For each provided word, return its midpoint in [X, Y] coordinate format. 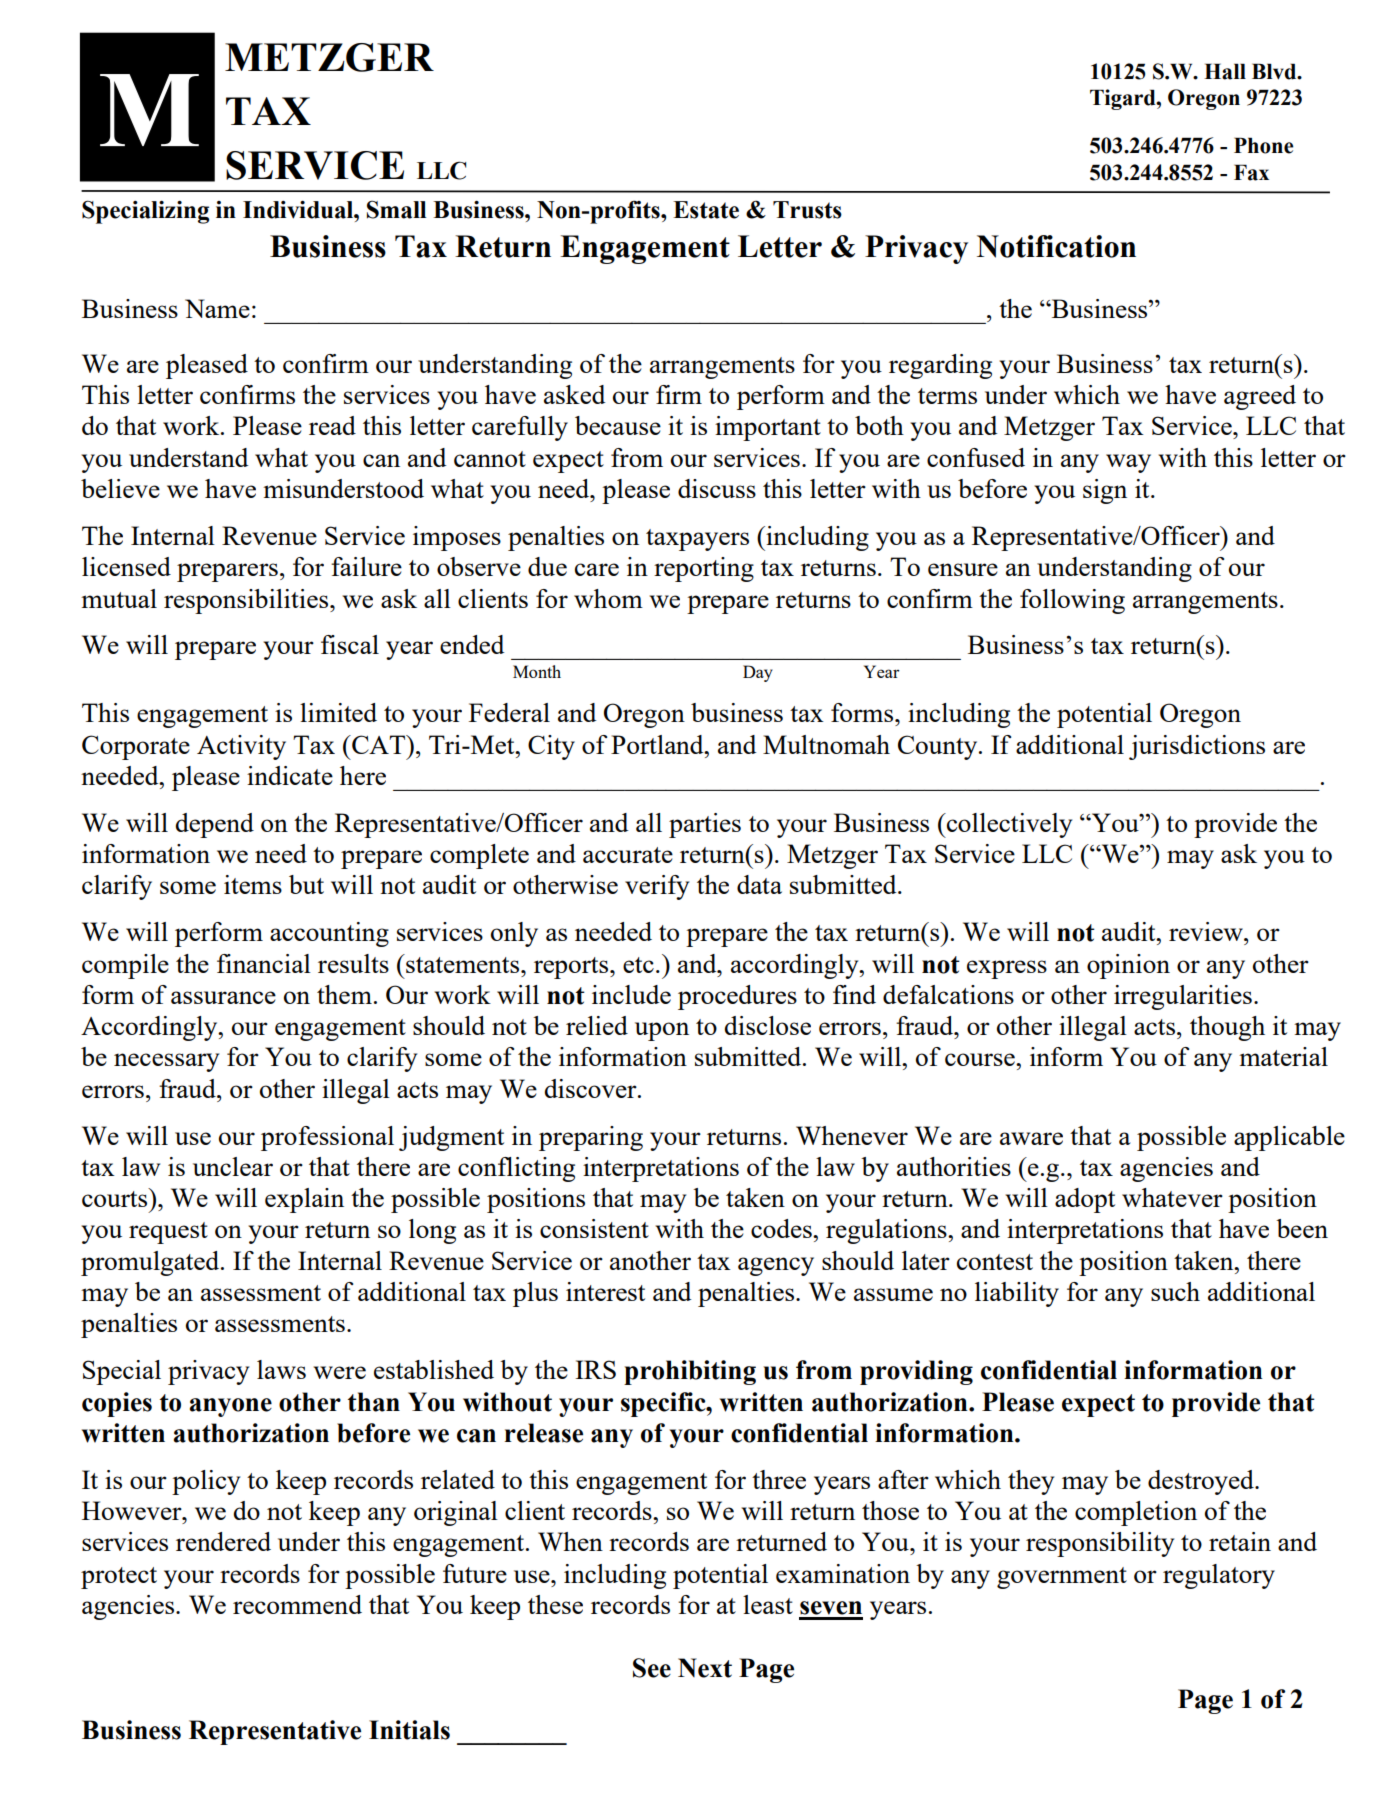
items [253, 884]
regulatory [1219, 1576]
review [1207, 931]
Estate [706, 210]
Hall [1225, 71]
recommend [297, 1604]
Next [705, 1668]
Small [396, 210]
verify [657, 887]
